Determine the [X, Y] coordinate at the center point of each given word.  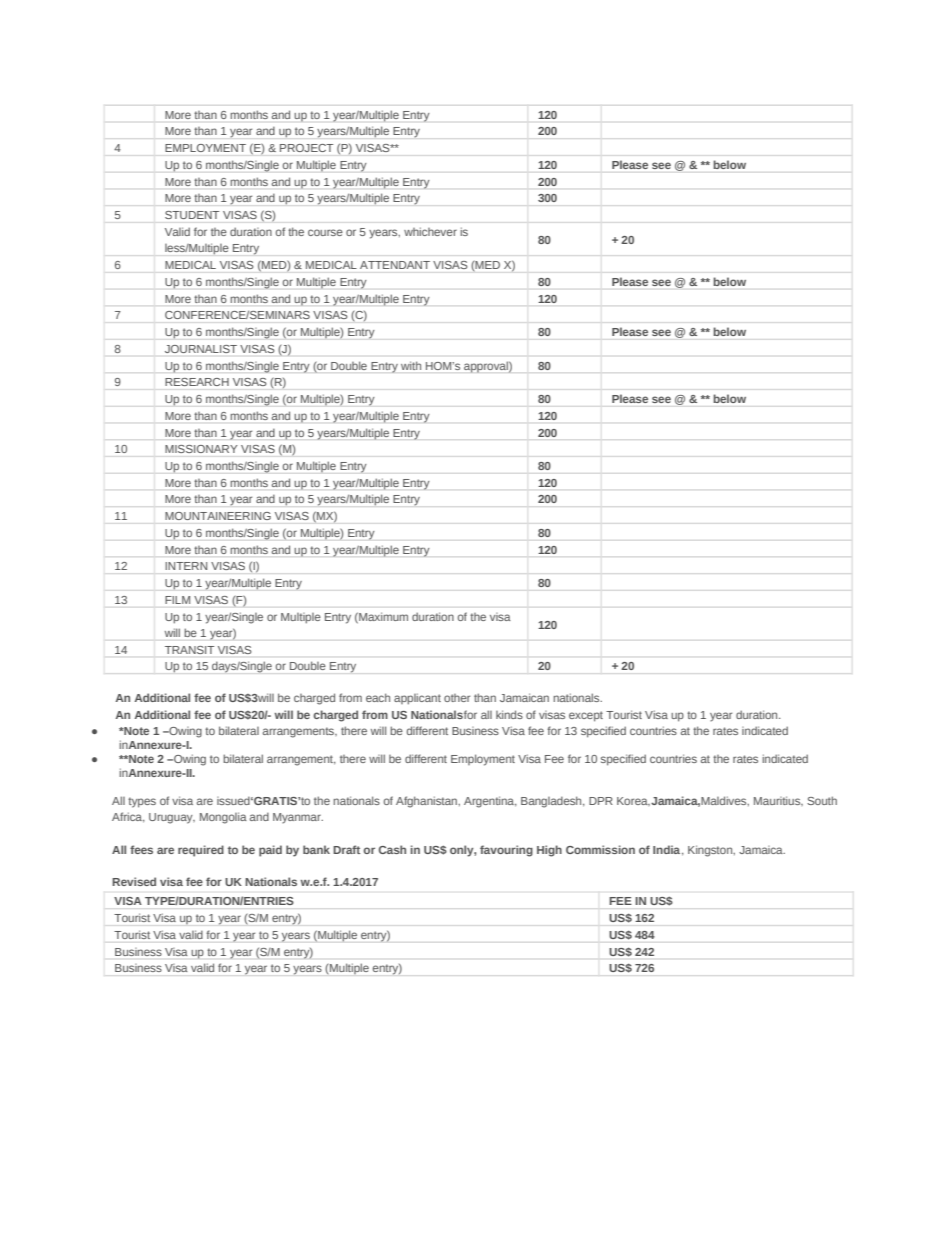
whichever [430, 231]
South [822, 800]
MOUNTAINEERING [218, 516]
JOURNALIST [201, 349]
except [586, 716]
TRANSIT [189, 650]
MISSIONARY [201, 449]
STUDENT [192, 215]
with [411, 366]
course [325, 232]
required [201, 851]
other [457, 698]
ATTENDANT [395, 265]
